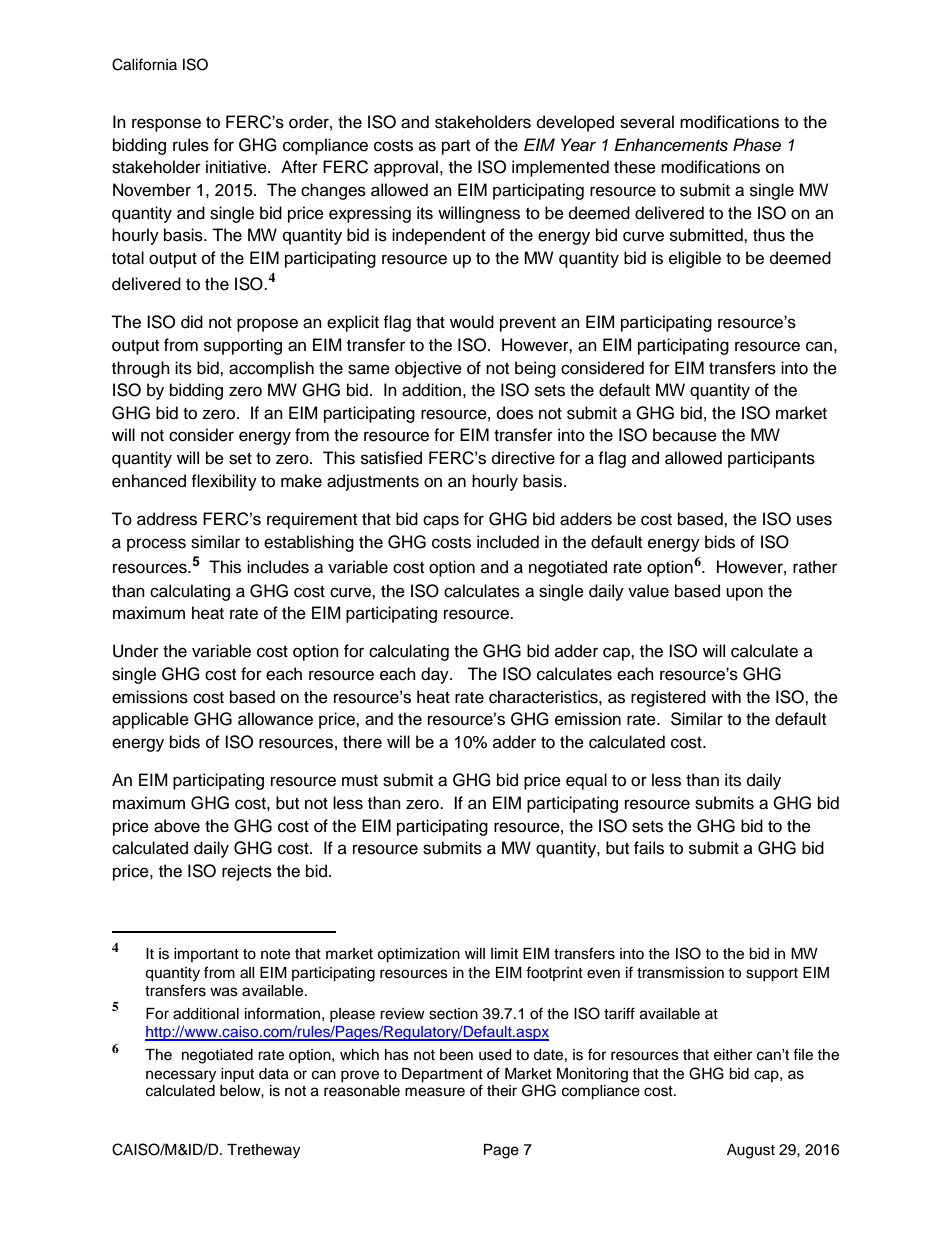 The width and height of the document is (952, 1233). I want to click on with, so click(726, 696).
